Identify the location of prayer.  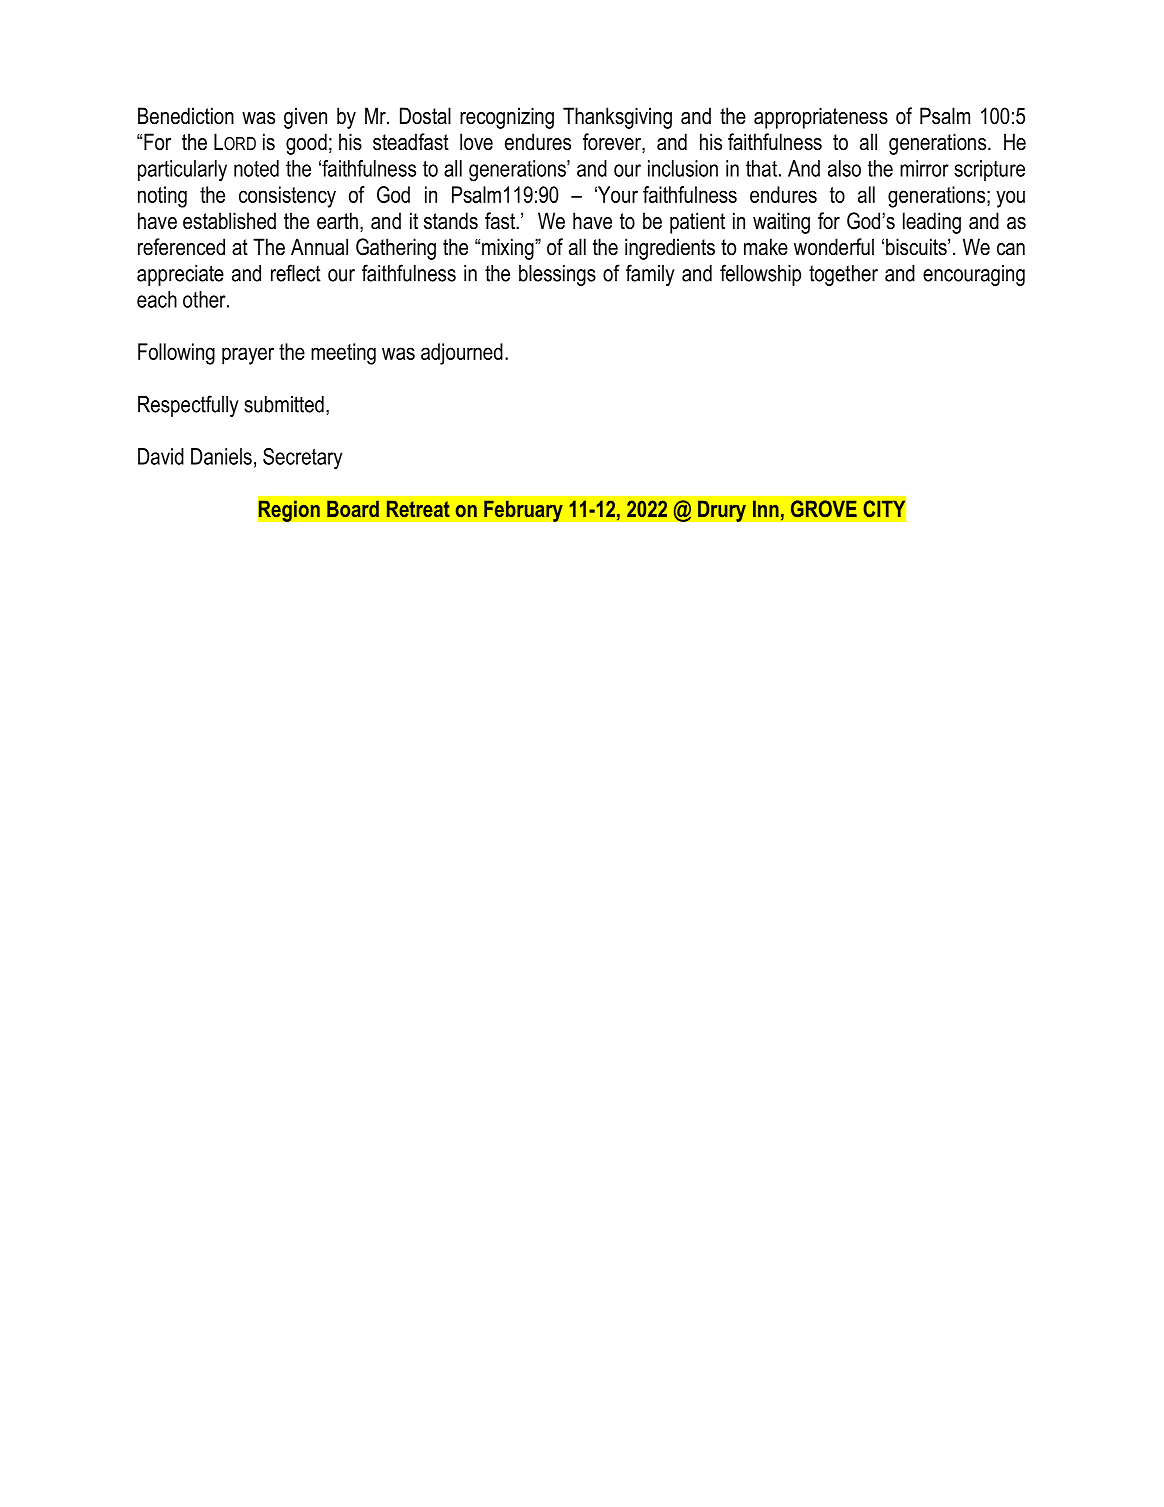
(248, 356).
